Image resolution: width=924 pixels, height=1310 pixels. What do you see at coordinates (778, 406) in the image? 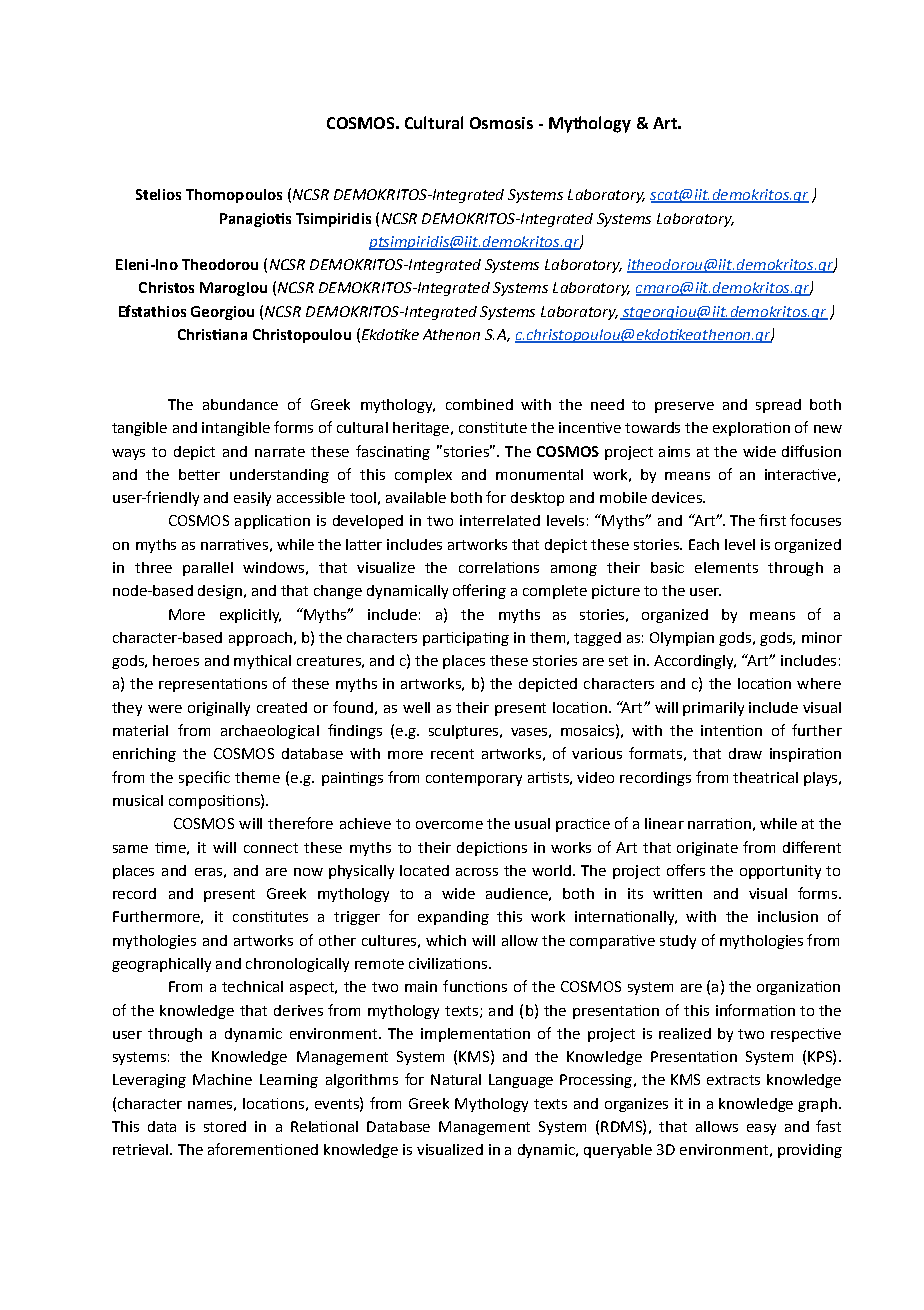
I see `spread` at bounding box center [778, 406].
